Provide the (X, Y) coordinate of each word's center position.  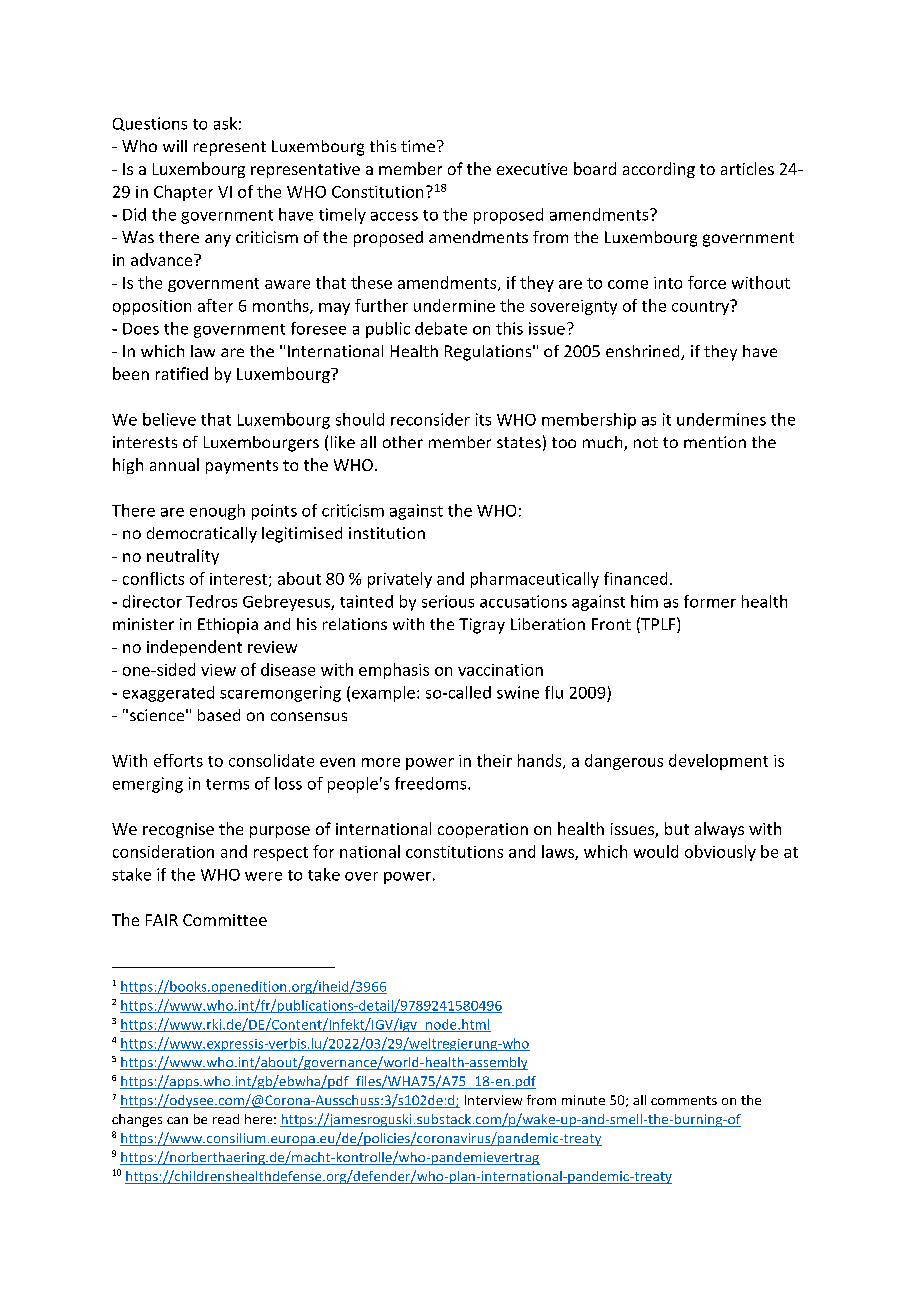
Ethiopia (228, 626)
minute (583, 1100)
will (175, 146)
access (394, 216)
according (659, 170)
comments (684, 1100)
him (644, 601)
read (226, 1119)
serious (448, 601)
